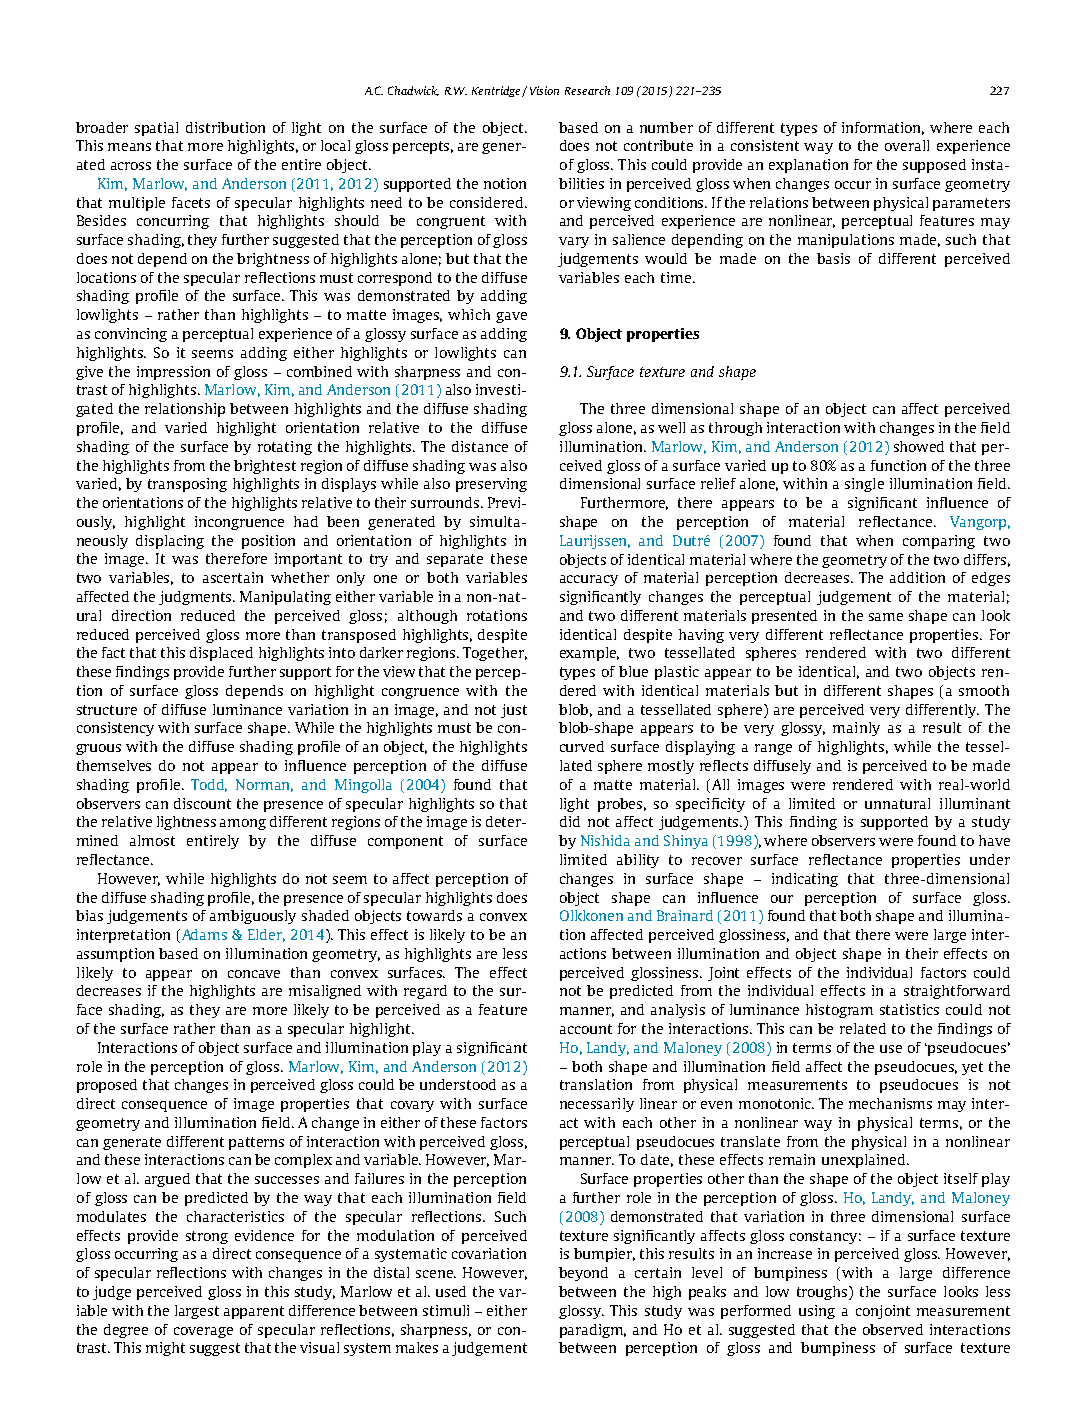  What do you see at coordinates (593, 1331) in the document?
I see `paradigm` at bounding box center [593, 1331].
